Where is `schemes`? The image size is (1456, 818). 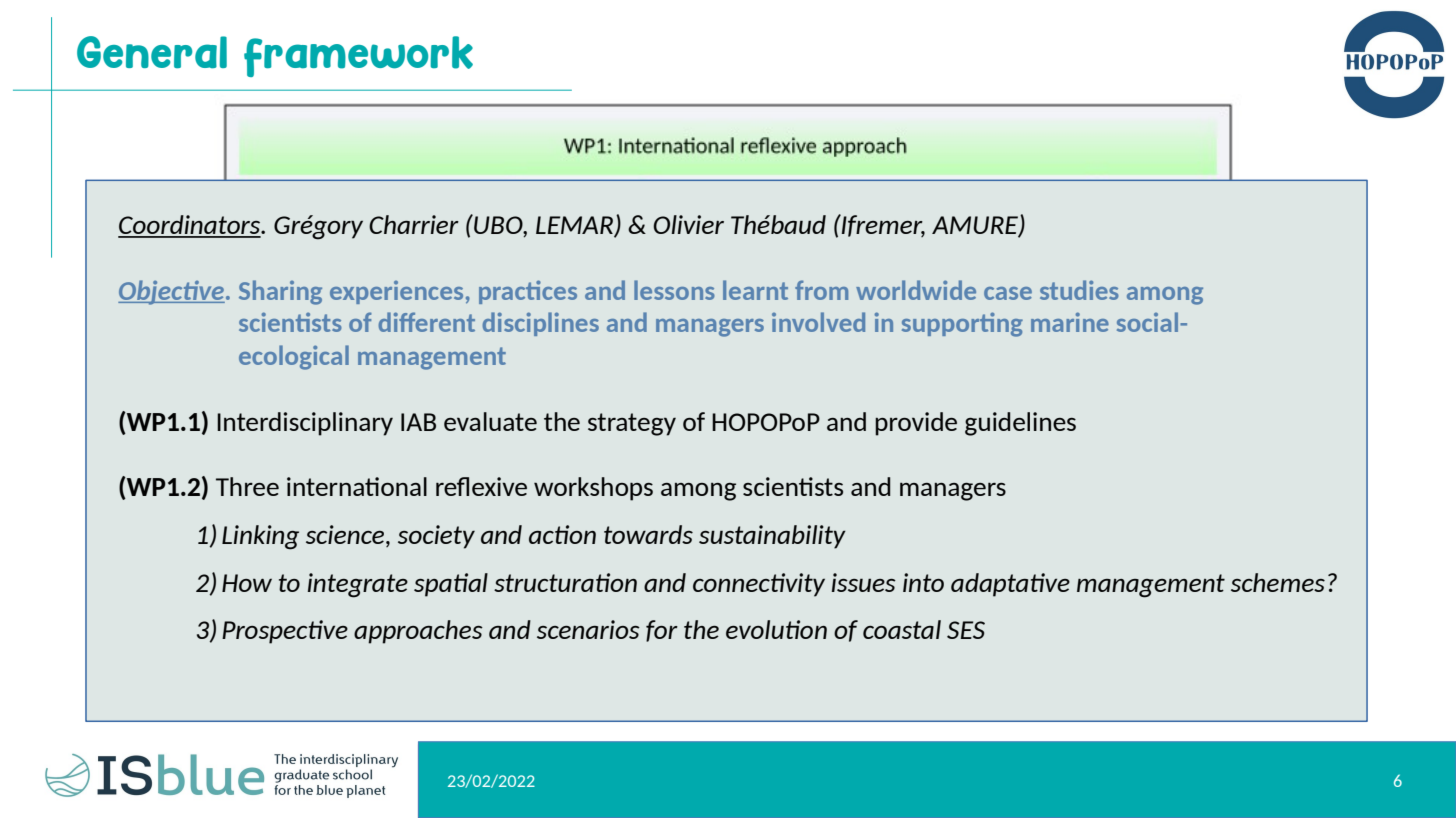 schemes is located at coordinates (1278, 582).
